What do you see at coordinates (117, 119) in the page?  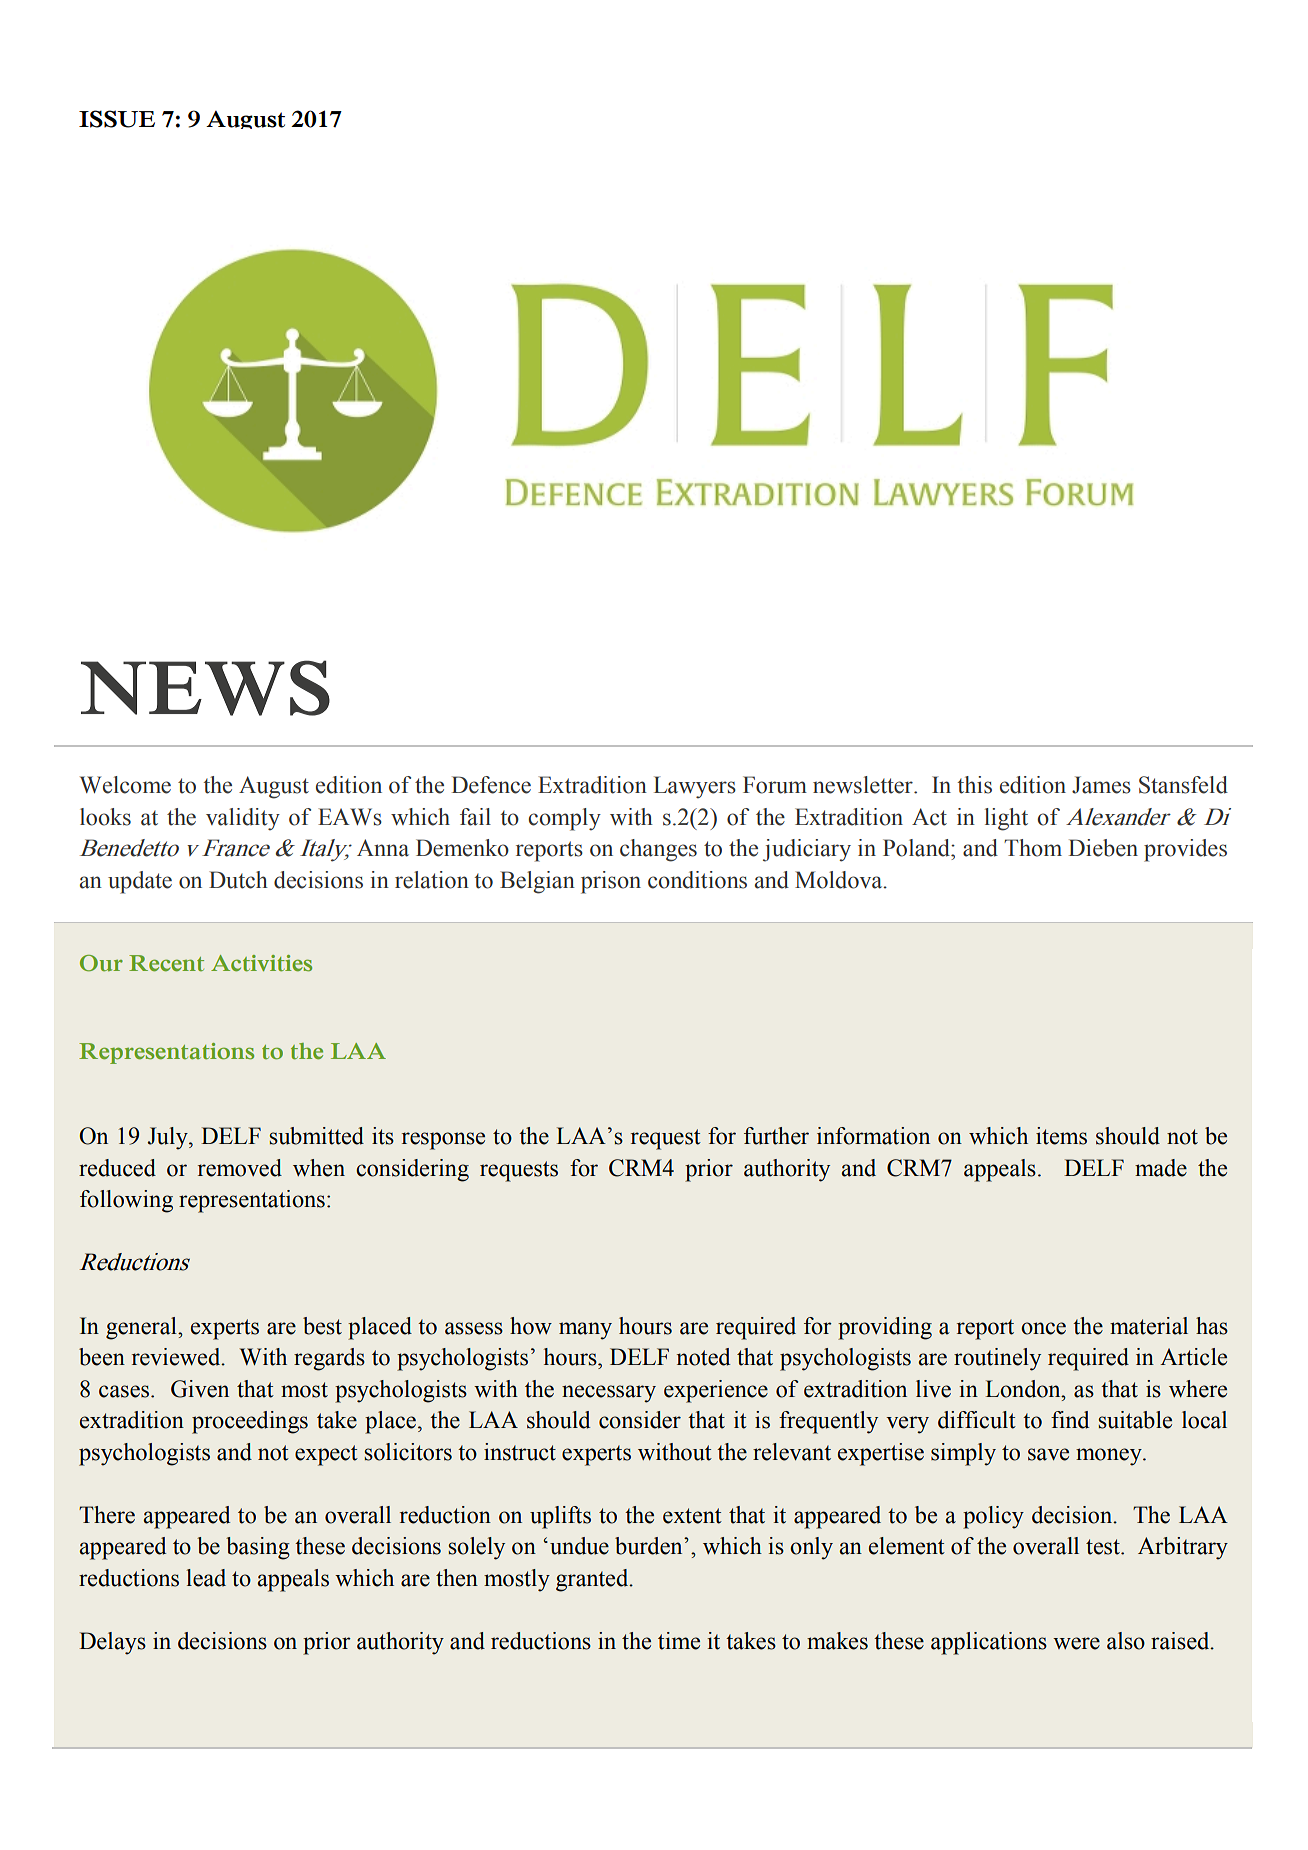 I see `ISSUE` at bounding box center [117, 119].
